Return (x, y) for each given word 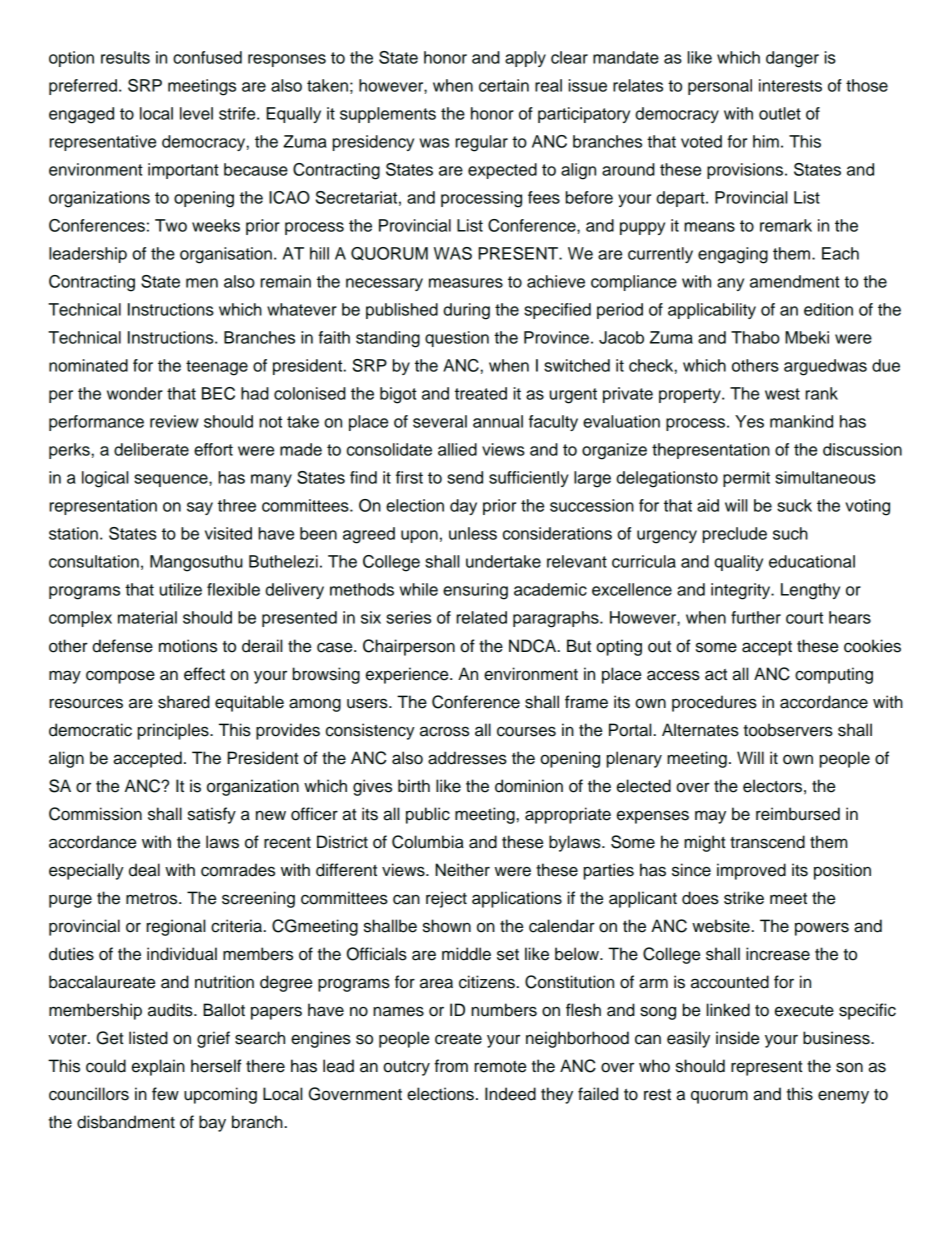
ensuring (475, 591)
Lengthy (810, 591)
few (165, 1094)
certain (504, 85)
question (457, 339)
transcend (767, 842)
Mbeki (807, 337)
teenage (217, 368)
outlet (780, 113)
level (196, 113)
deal (144, 870)
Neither (462, 870)
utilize (181, 589)
